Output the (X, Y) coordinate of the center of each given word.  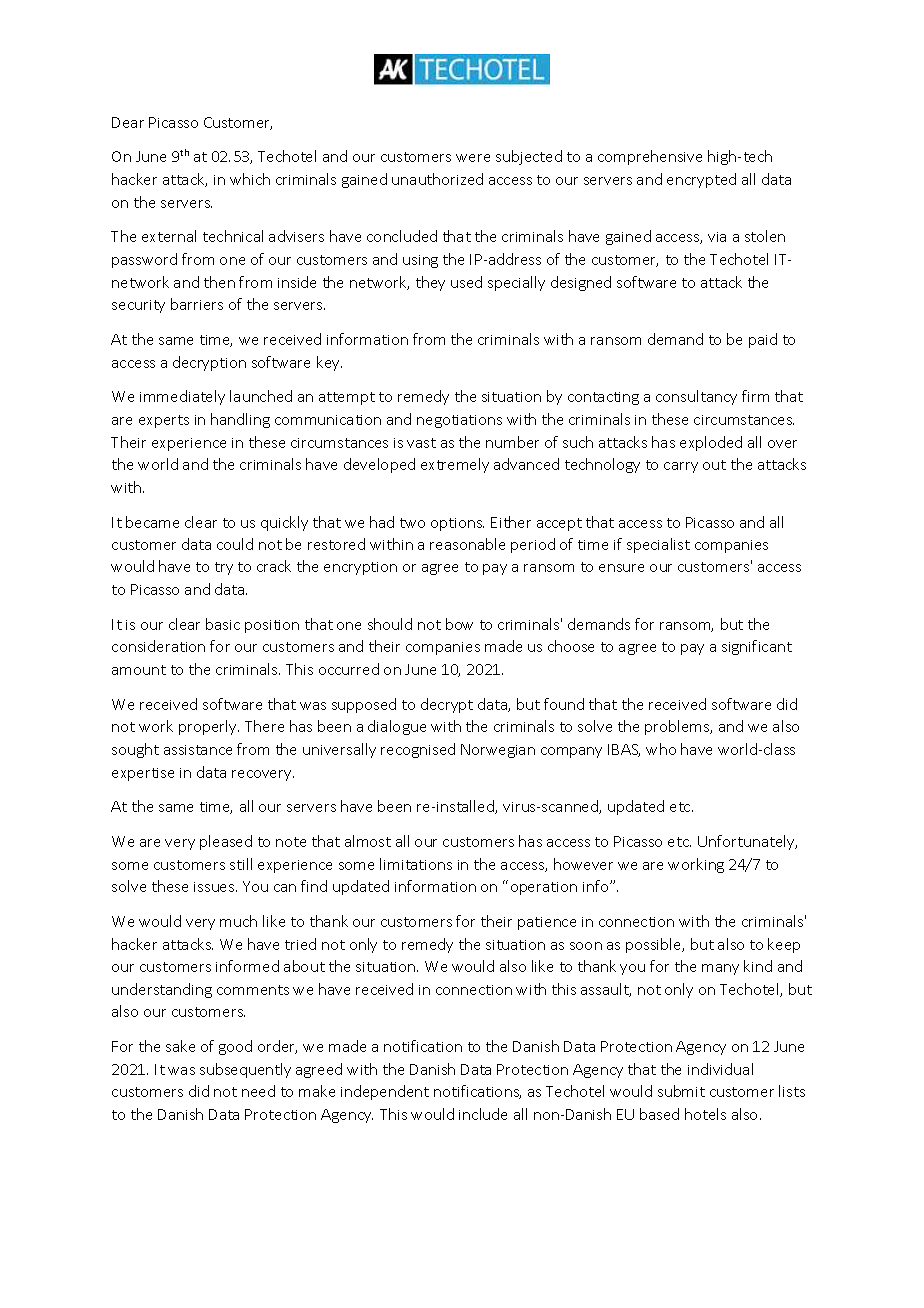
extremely (455, 465)
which (250, 179)
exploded (711, 443)
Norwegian (498, 751)
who (661, 749)
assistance (198, 750)
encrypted (701, 180)
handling (240, 420)
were (473, 158)
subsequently (245, 1070)
